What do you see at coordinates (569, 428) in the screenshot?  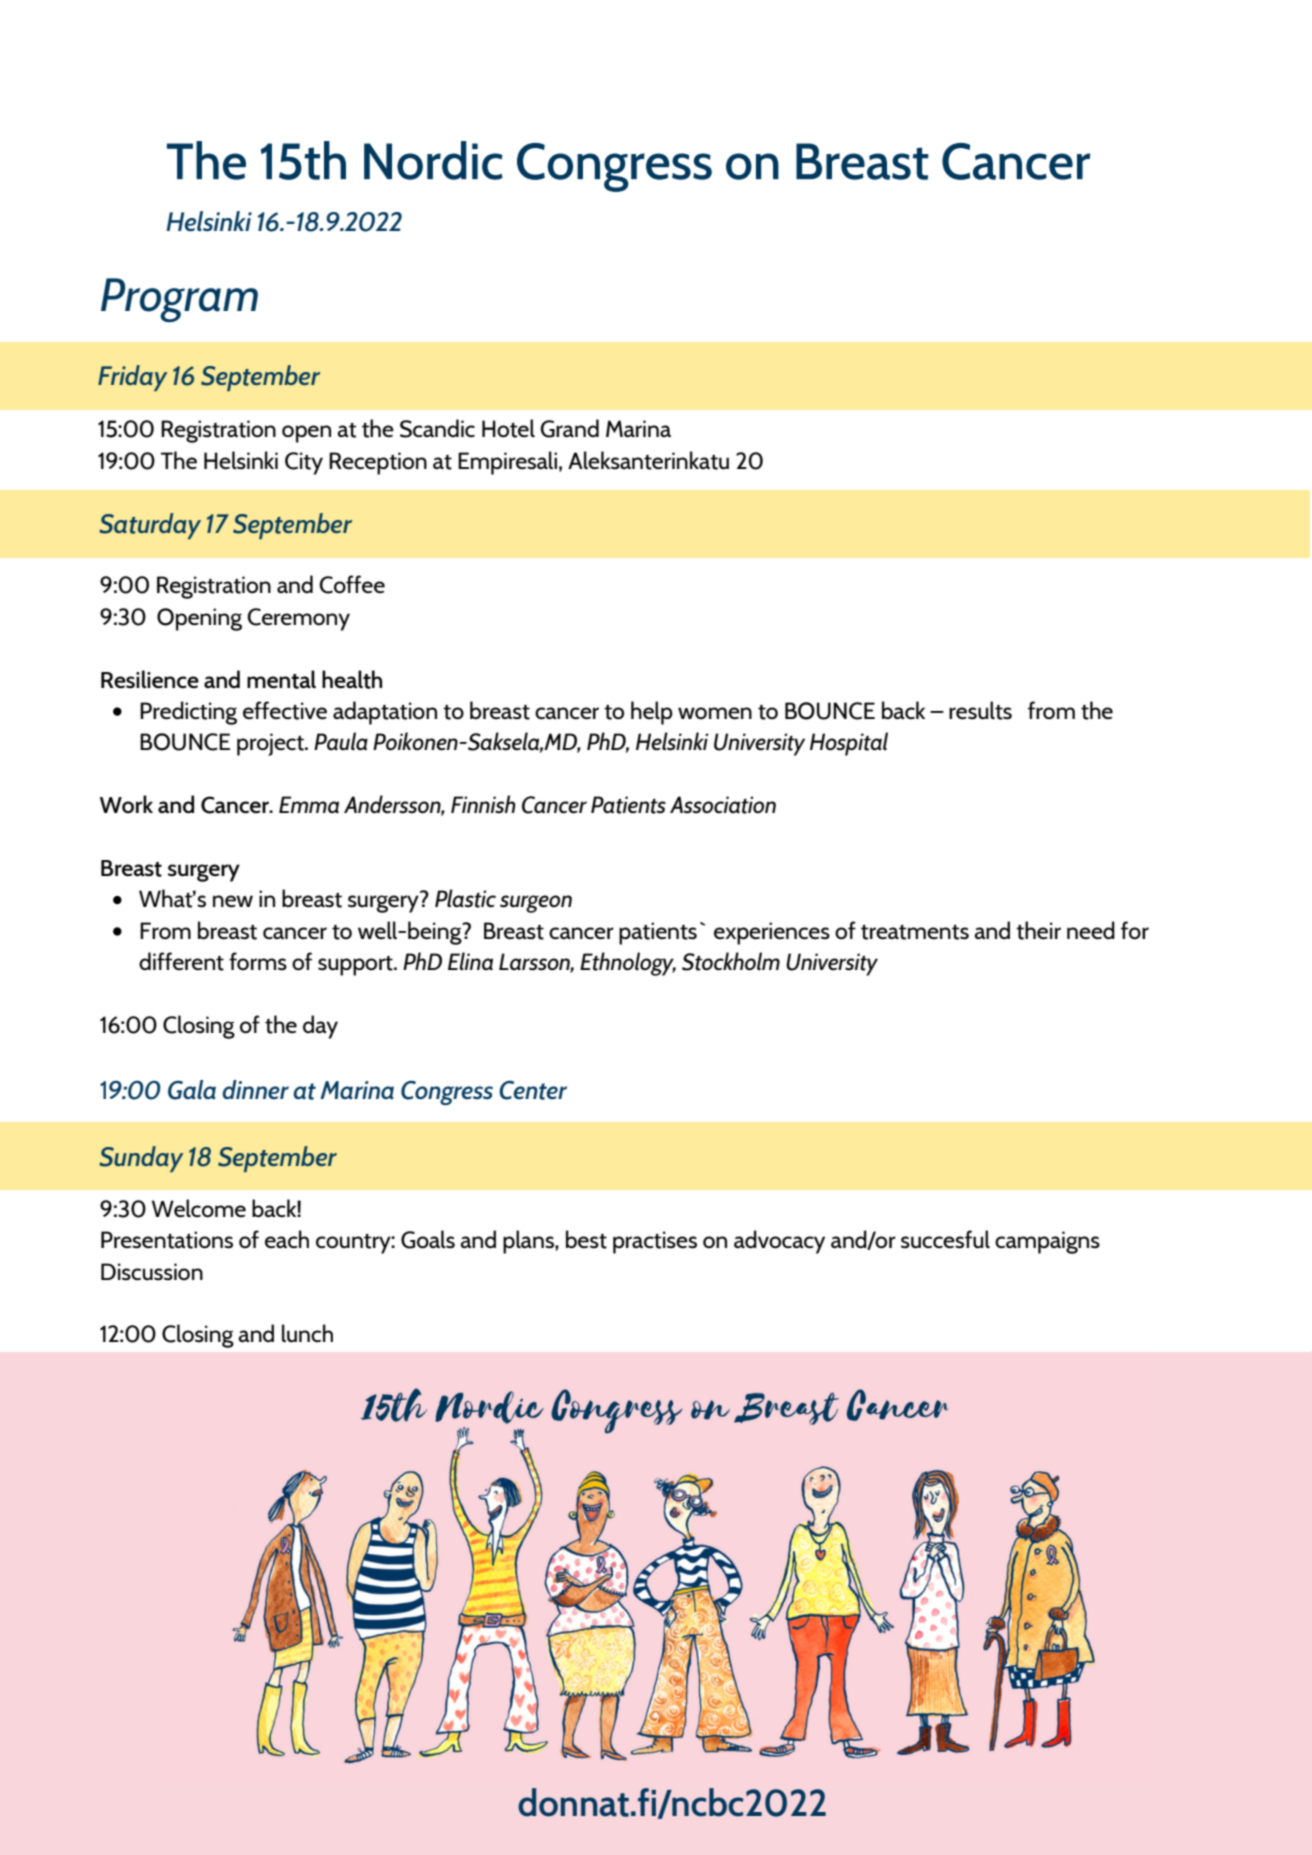 I see `Grand` at bounding box center [569, 428].
